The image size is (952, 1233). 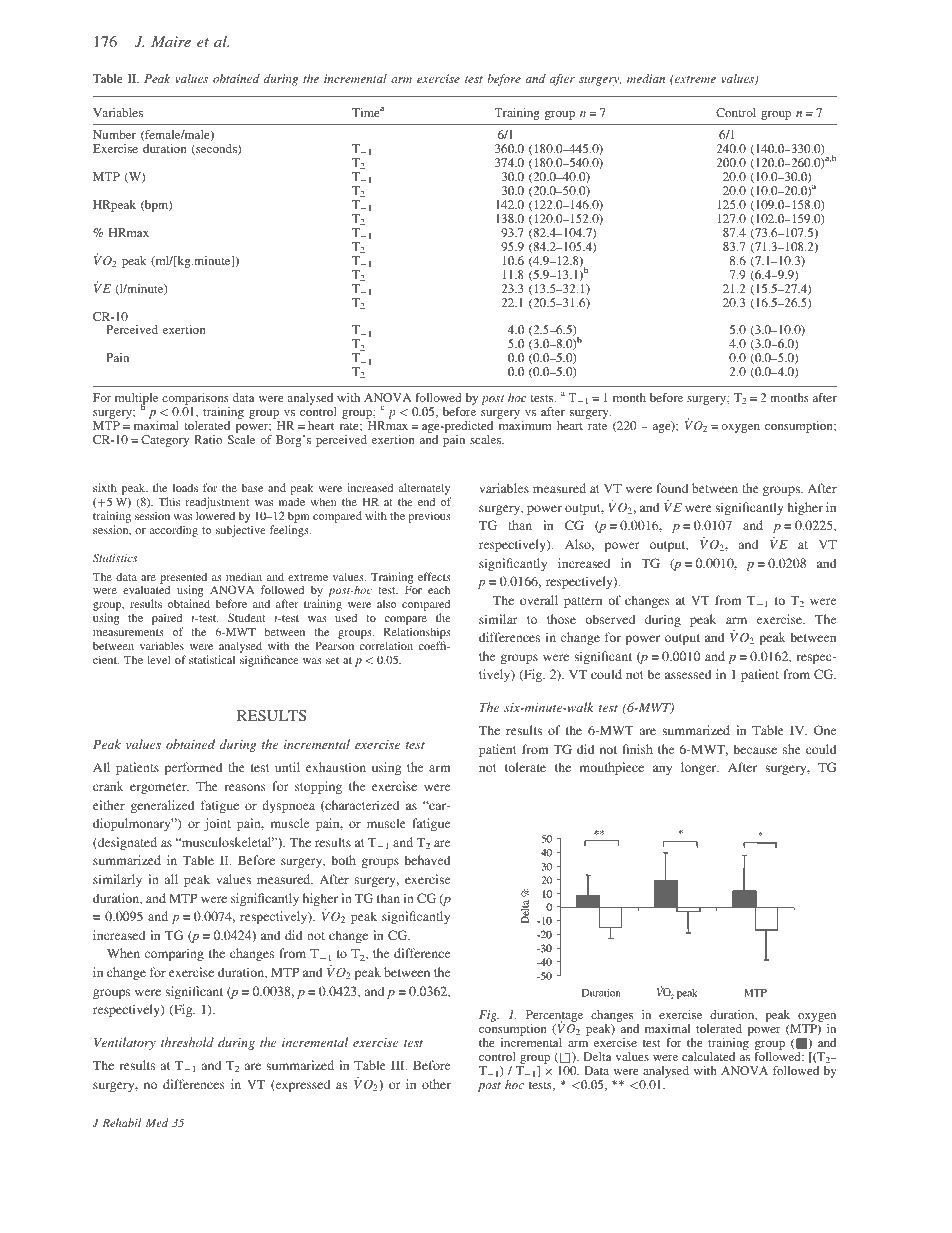 I want to click on maximum, so click(x=525, y=425).
